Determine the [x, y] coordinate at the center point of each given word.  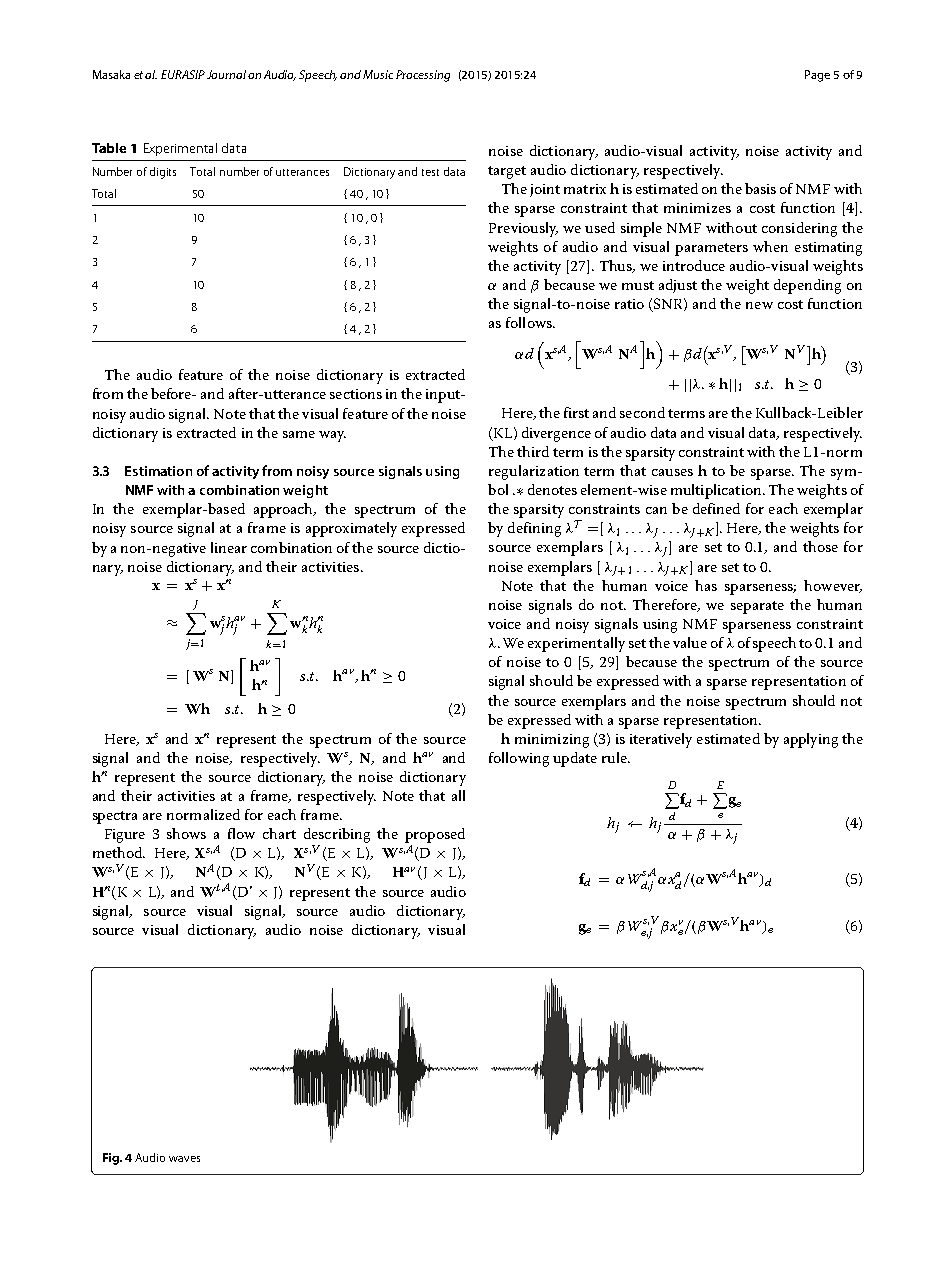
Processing [423, 76]
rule [615, 757]
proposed [435, 835]
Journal [226, 74]
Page [817, 76]
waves [184, 1159]
